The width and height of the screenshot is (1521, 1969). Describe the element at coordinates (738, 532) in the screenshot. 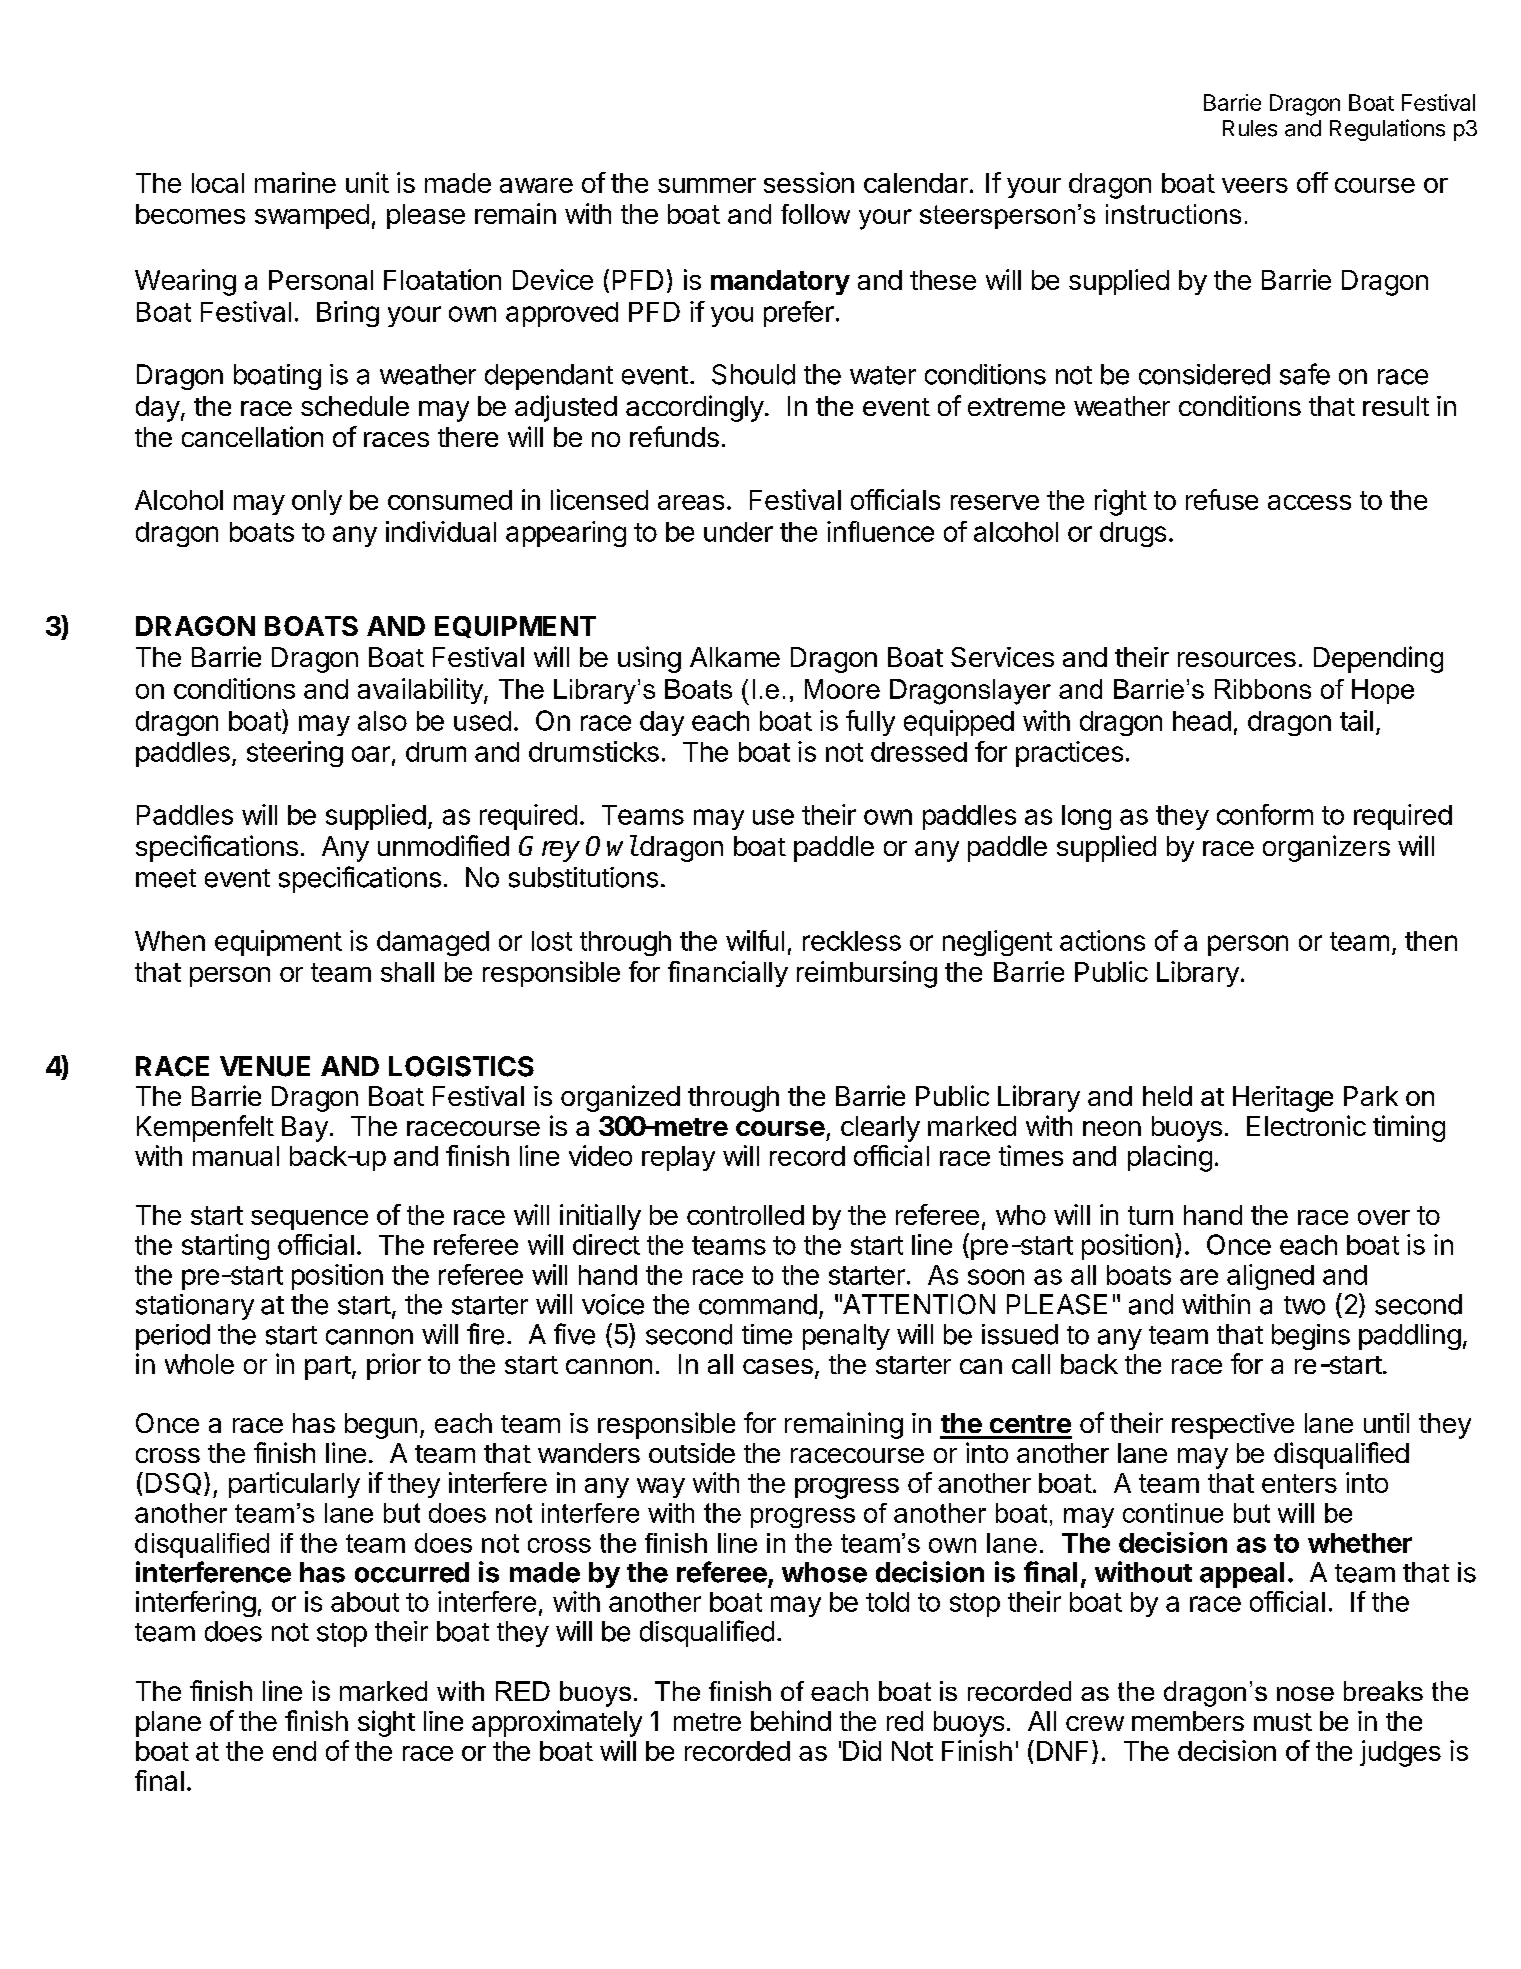

I see `under` at that location.
